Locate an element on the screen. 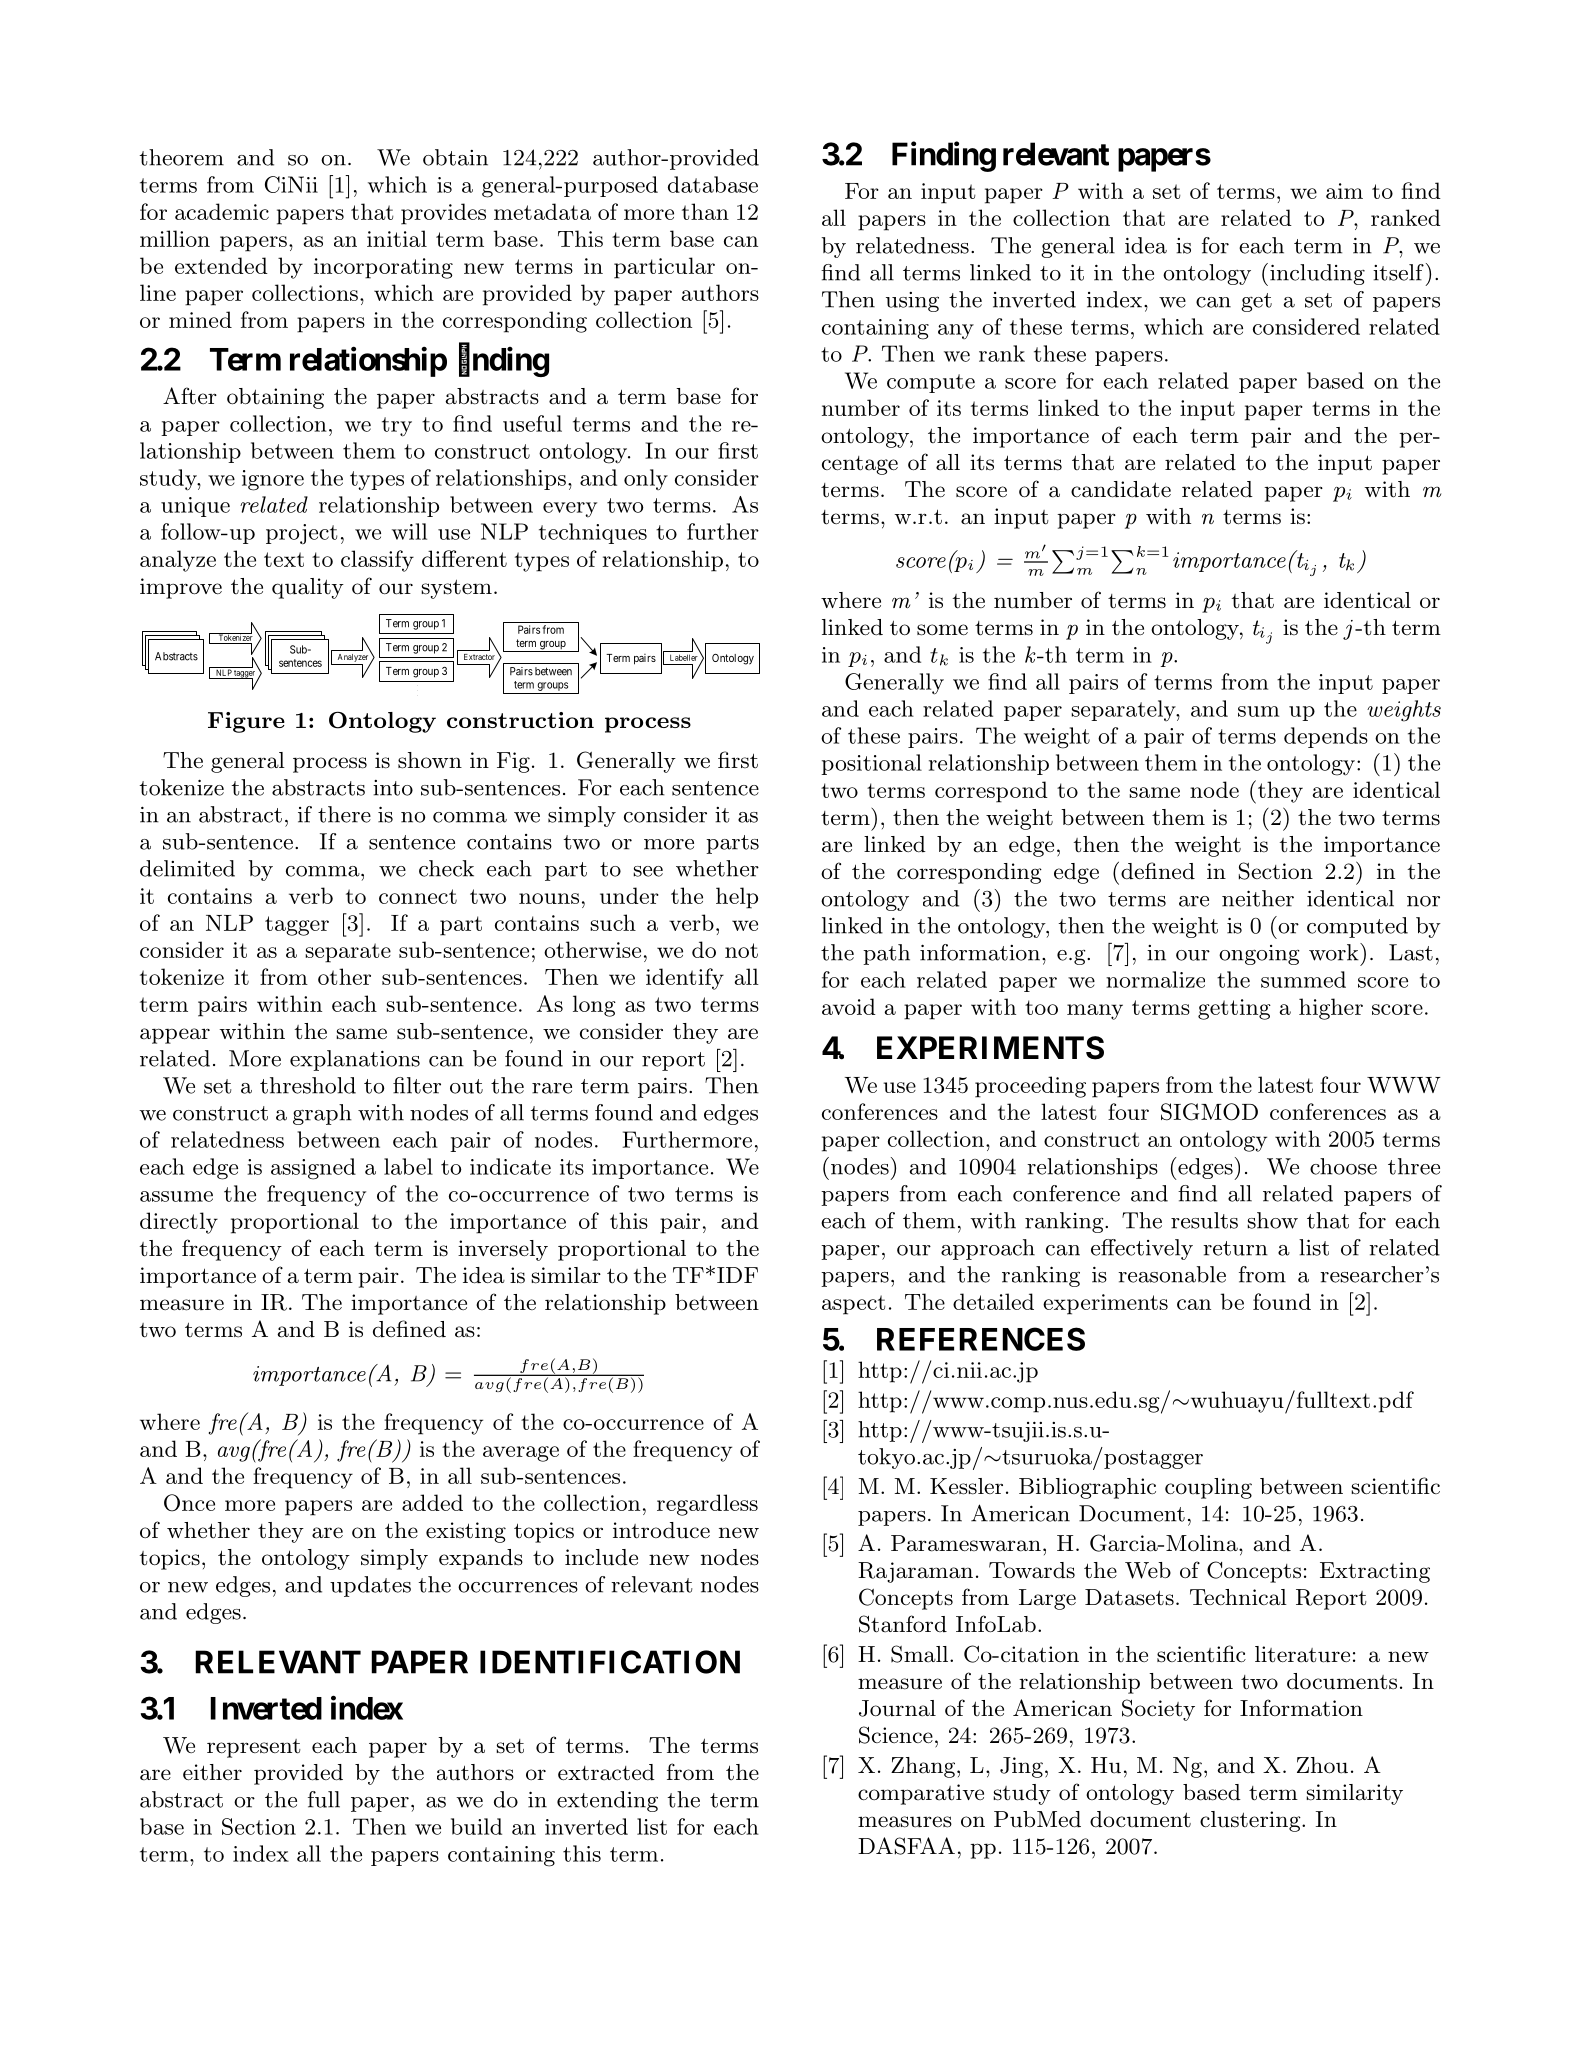 The height and width of the screenshot is (2052, 1586). initial is located at coordinates (397, 238).
